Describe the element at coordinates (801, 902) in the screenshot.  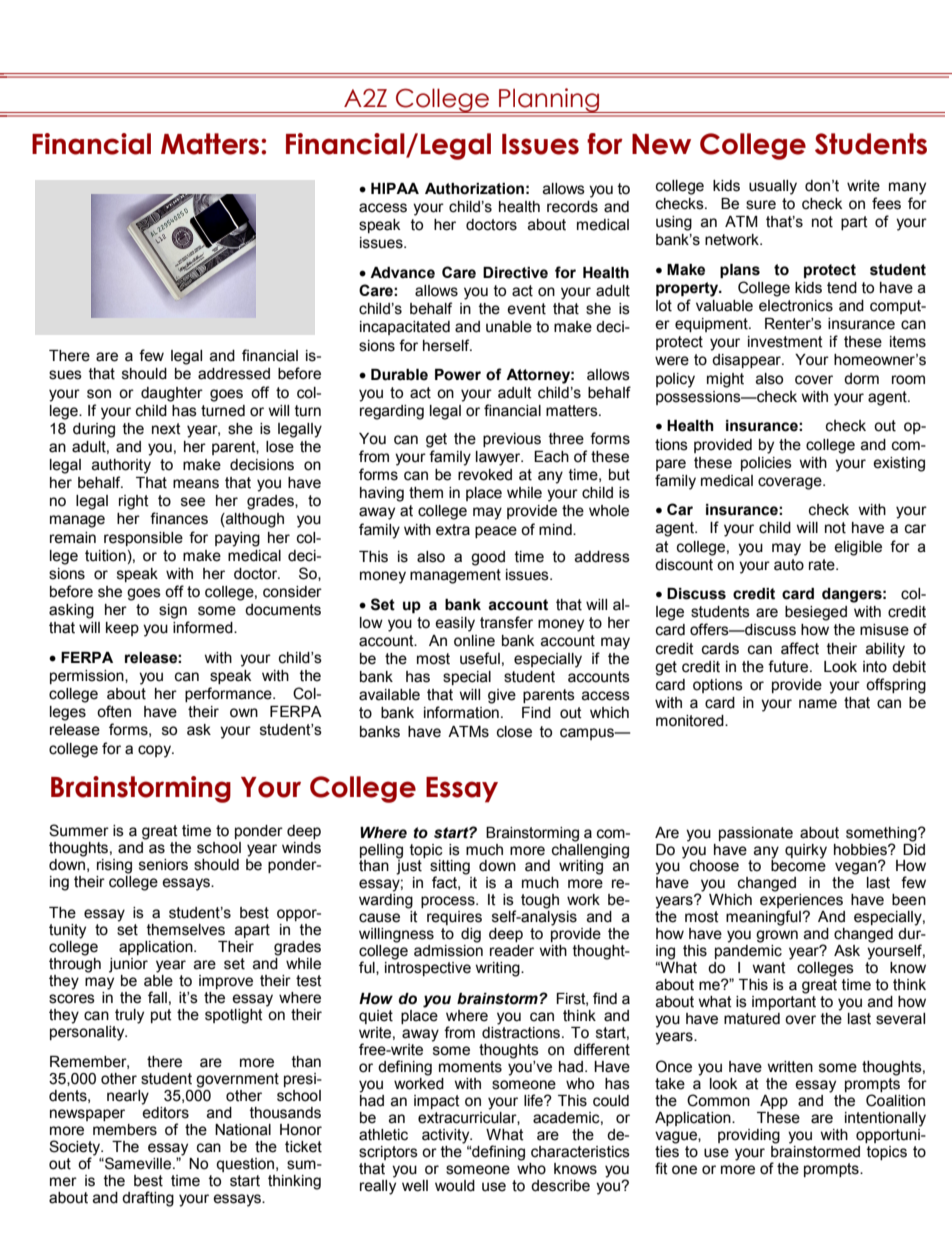
I see `experiences` at that location.
